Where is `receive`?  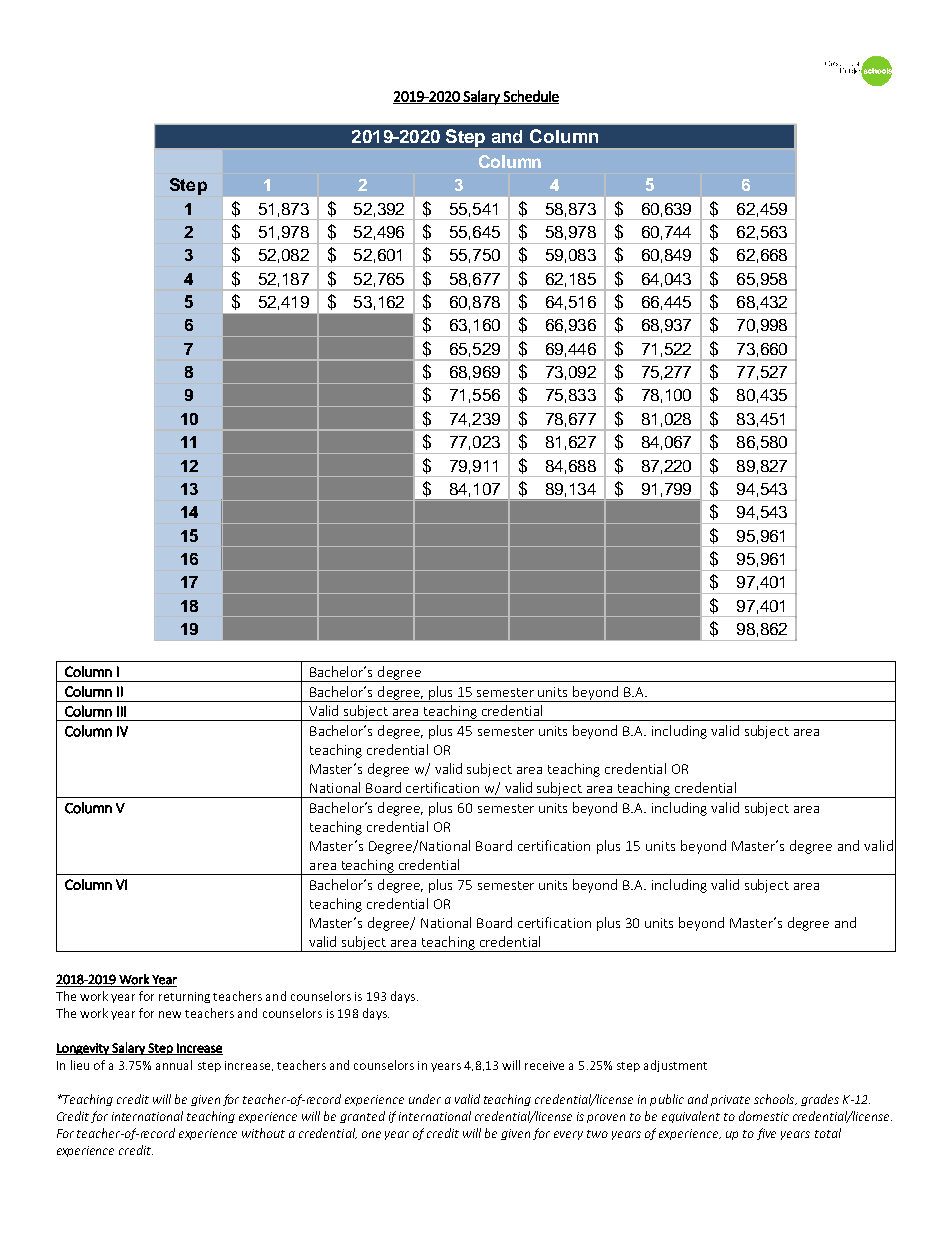 receive is located at coordinates (544, 1065).
